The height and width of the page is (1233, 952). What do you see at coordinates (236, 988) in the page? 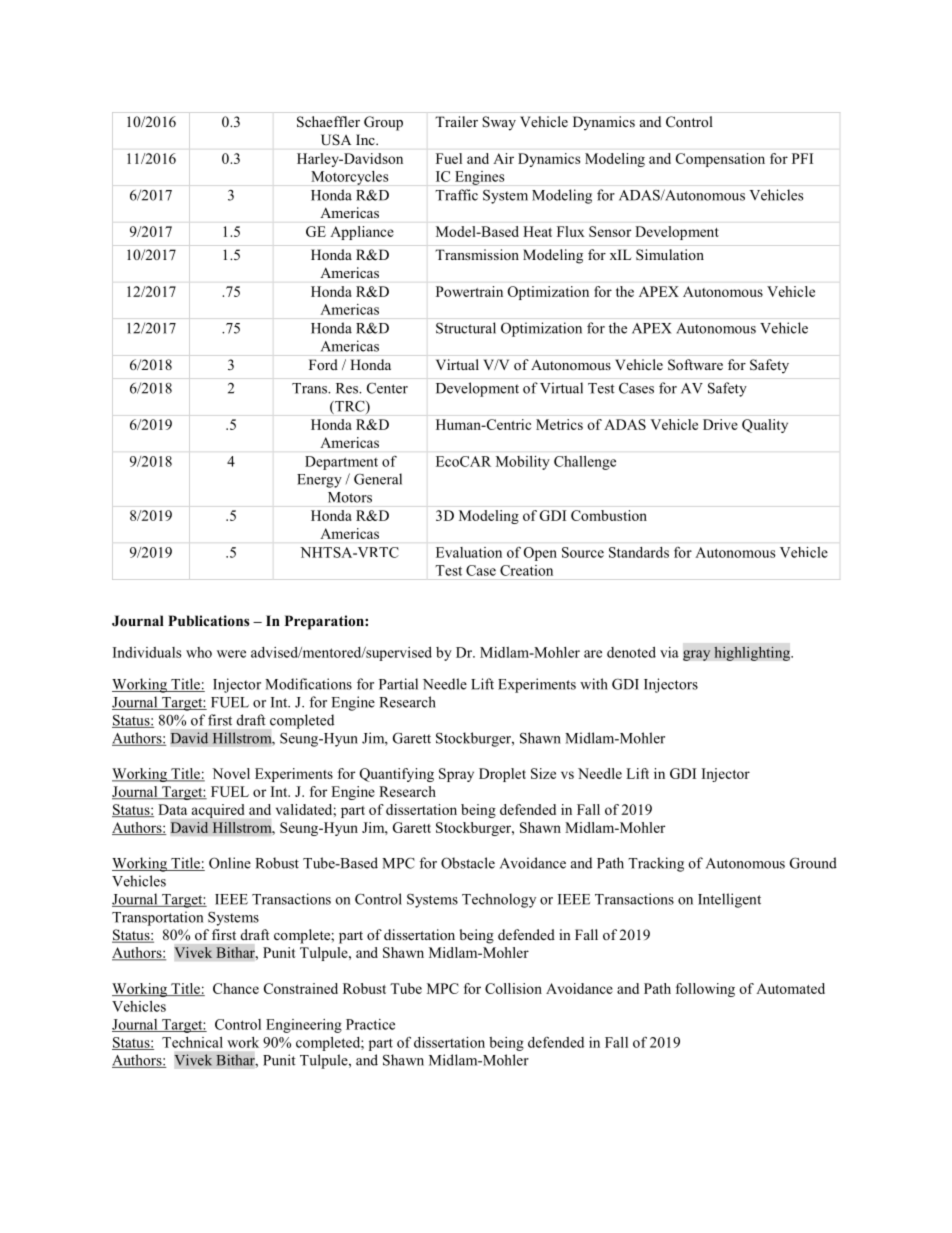
I see `Chance` at bounding box center [236, 988].
